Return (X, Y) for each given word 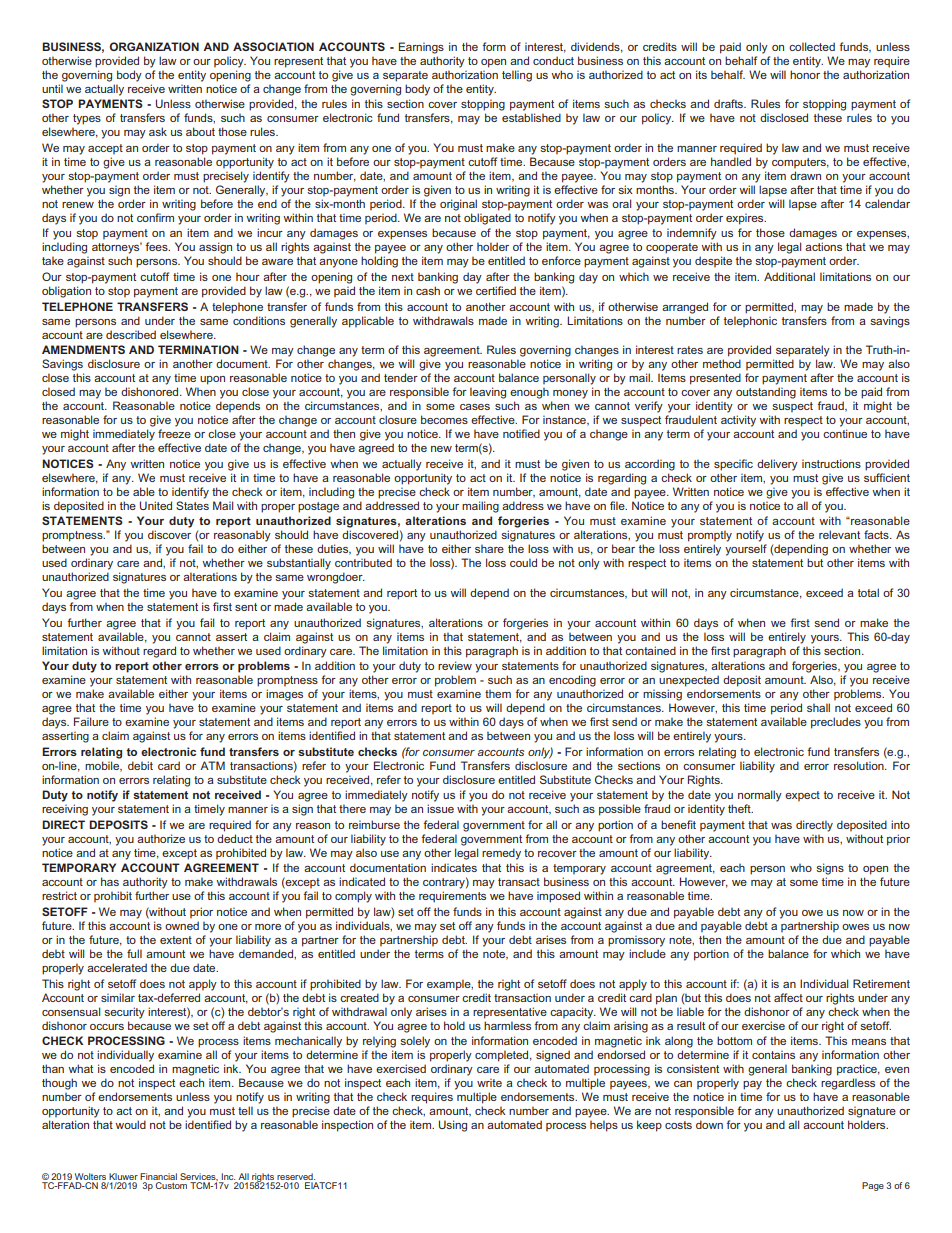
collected (812, 46)
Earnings (421, 48)
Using (453, 1126)
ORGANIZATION (154, 46)
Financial (158, 1176)
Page (873, 1186)
